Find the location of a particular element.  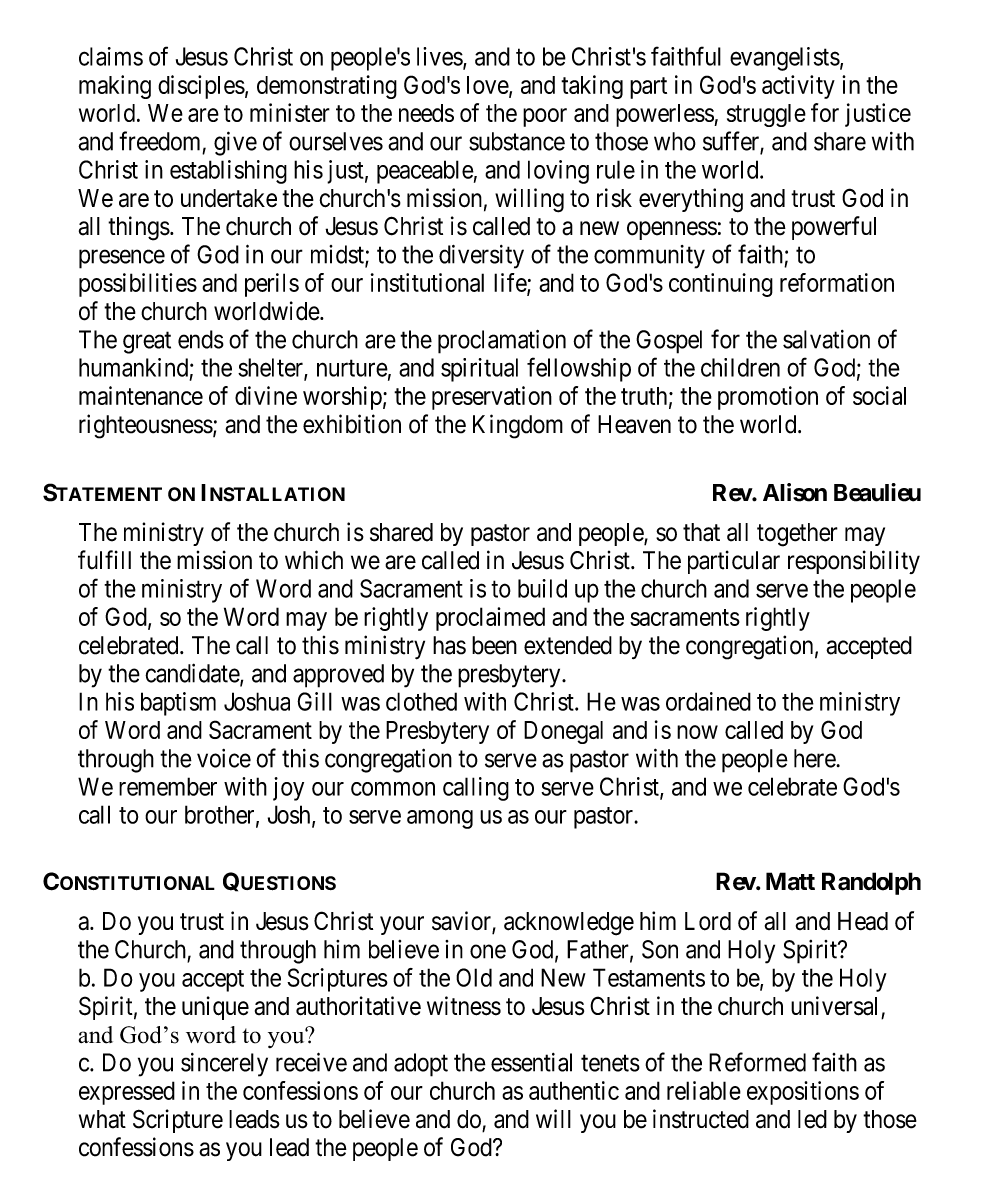

ends is located at coordinates (201, 339).
